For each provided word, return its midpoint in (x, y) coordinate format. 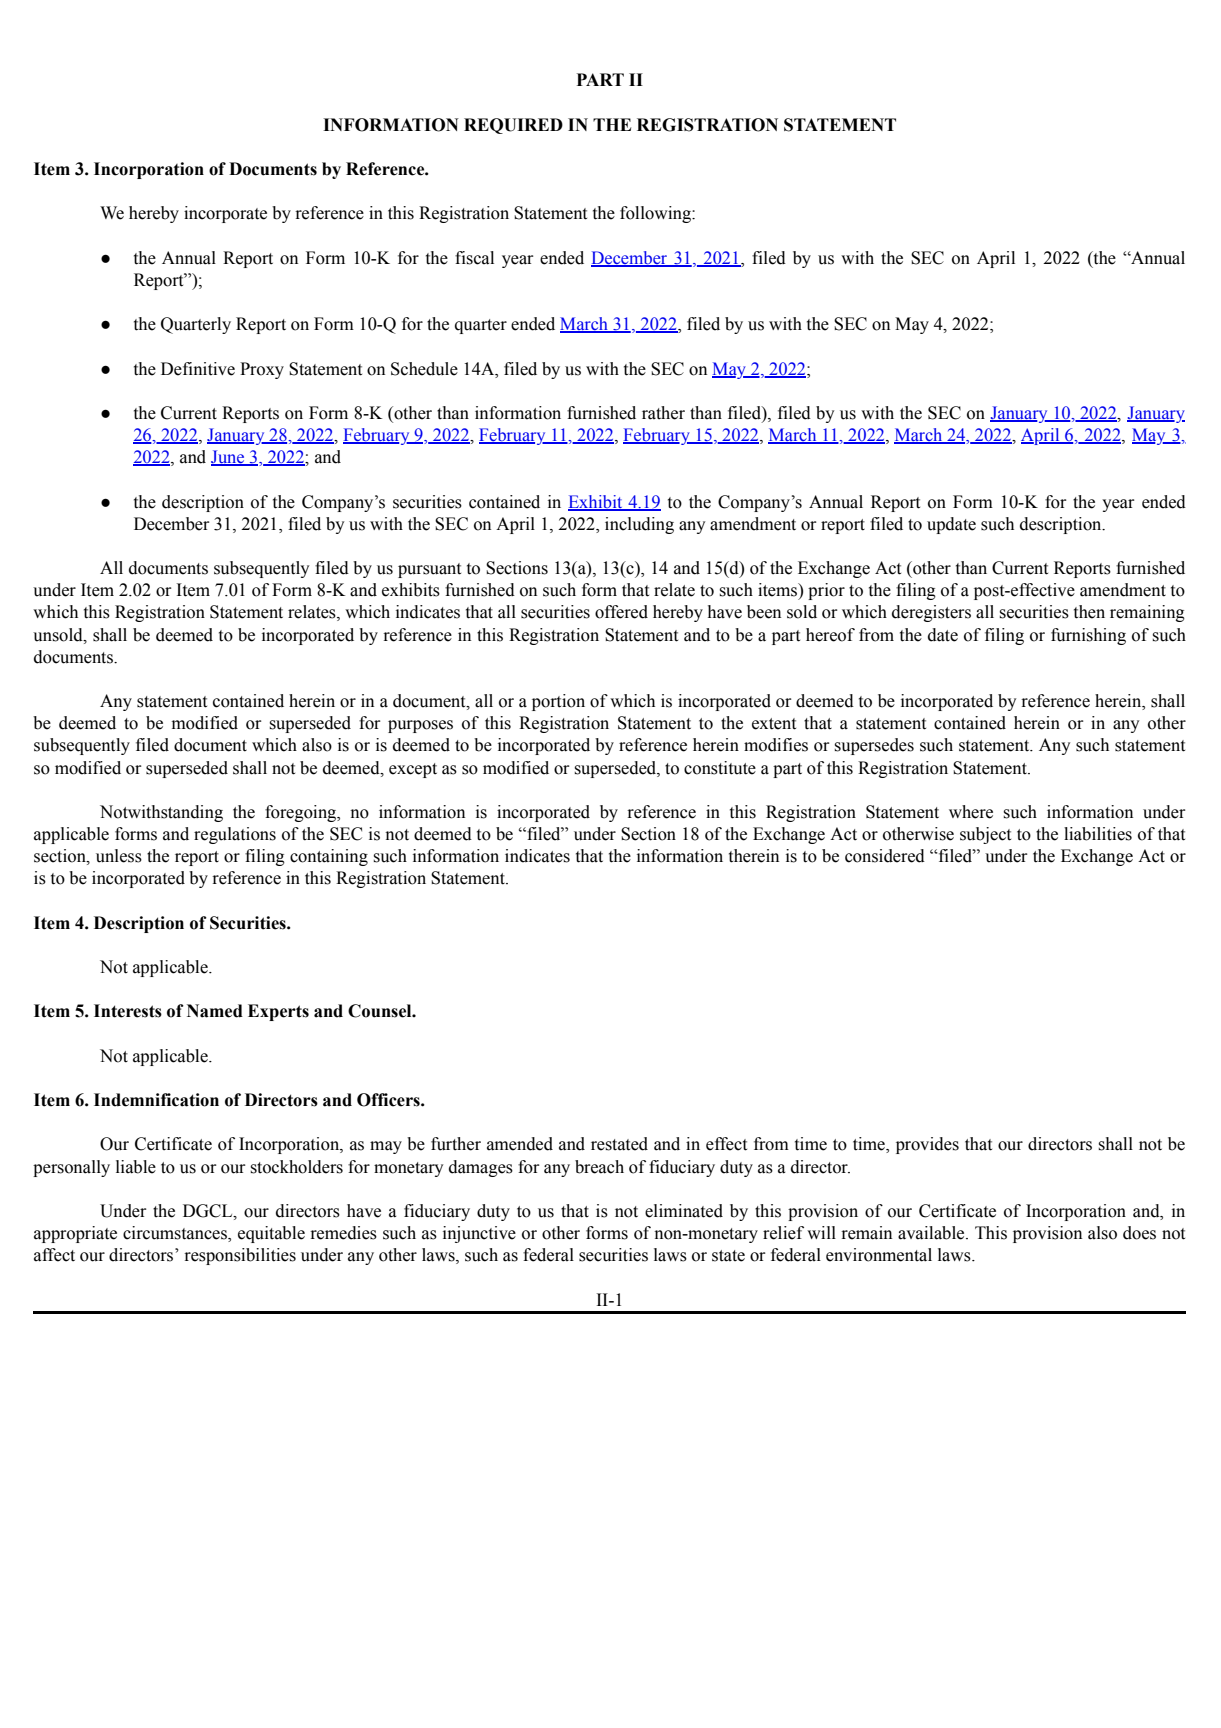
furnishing (1088, 636)
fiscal (474, 258)
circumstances (176, 1234)
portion (558, 702)
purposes (420, 726)
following (656, 214)
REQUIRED (513, 126)
